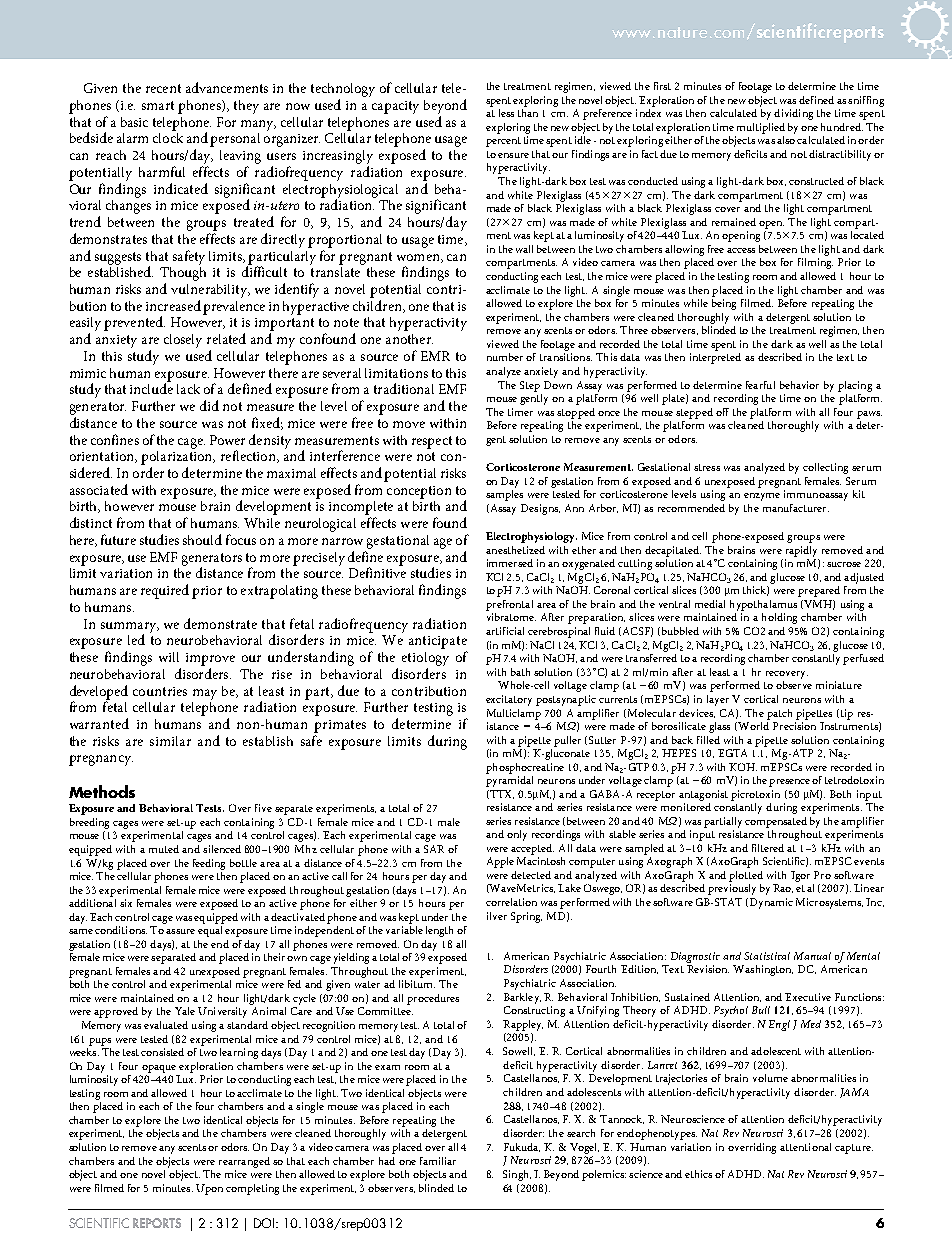 This screenshot has height=1251, width=952. I want to click on anticipate, so click(438, 642).
